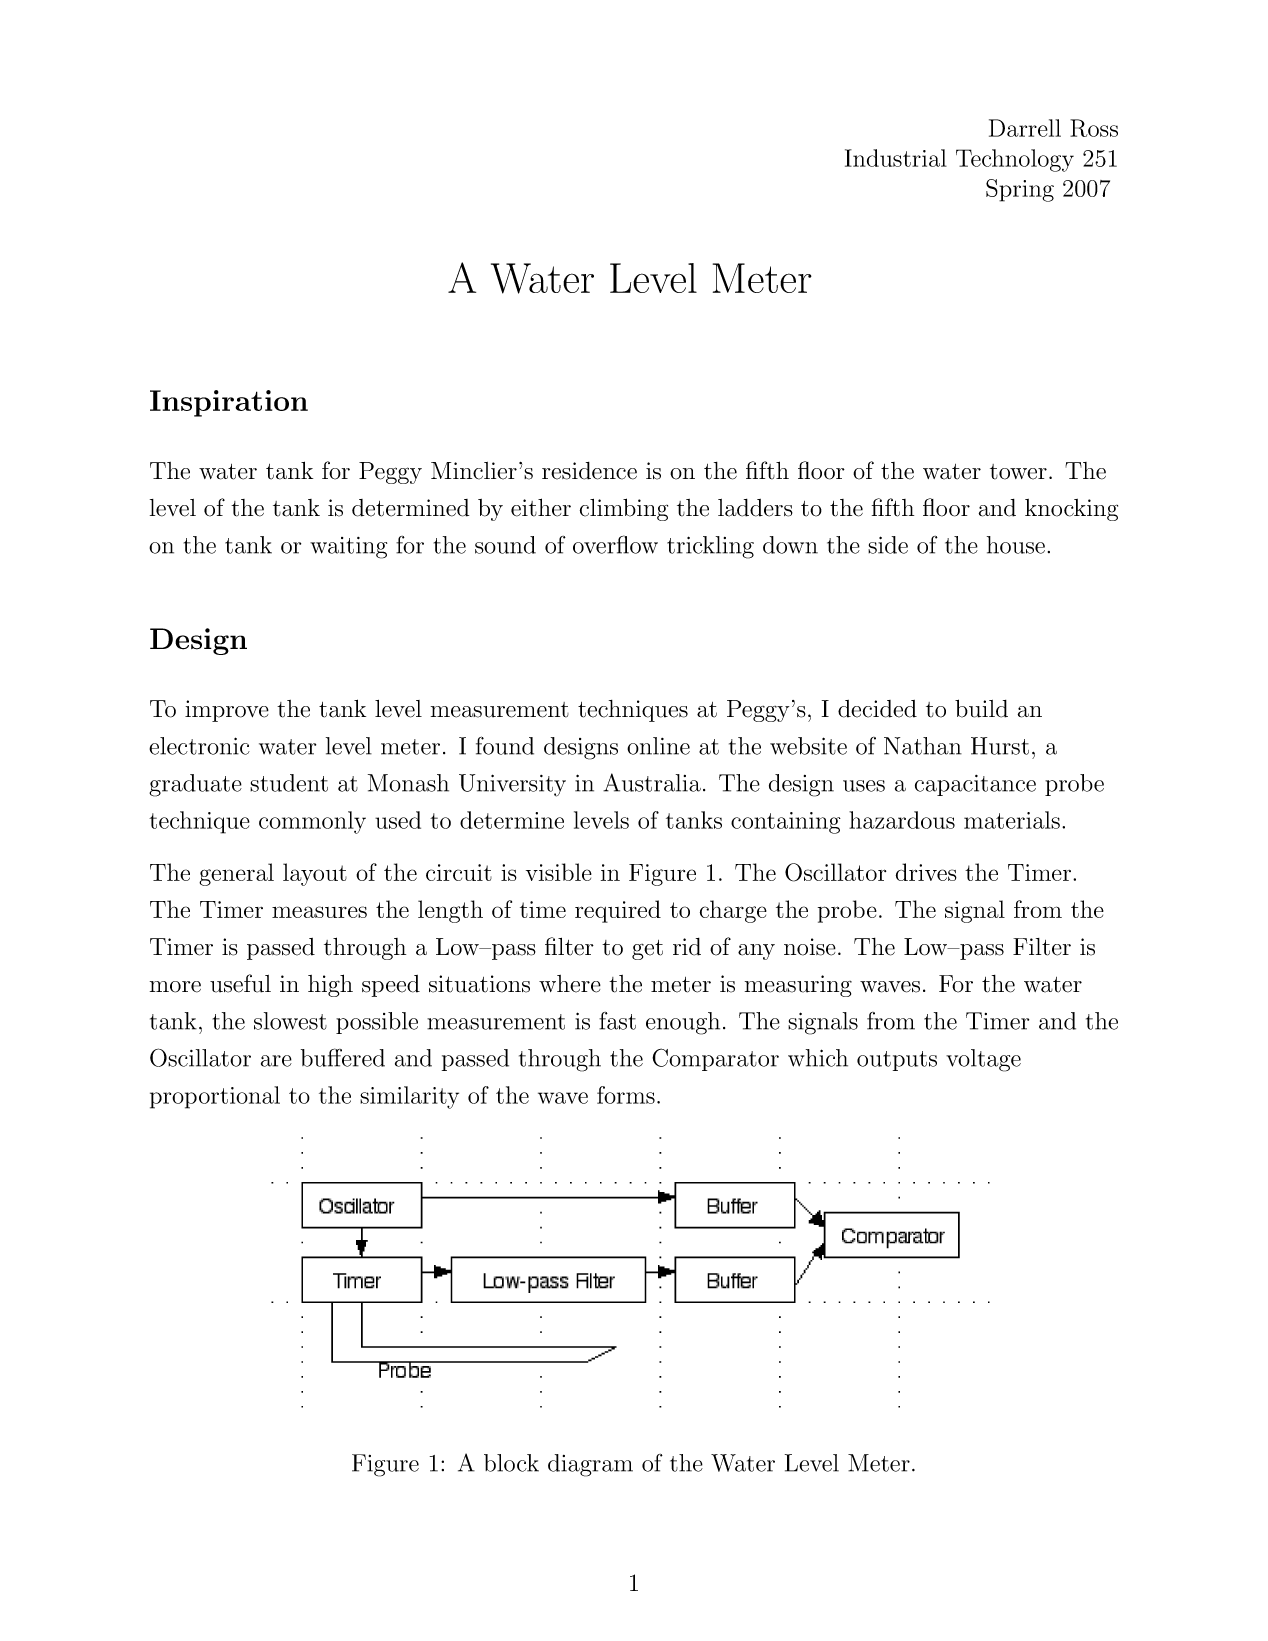 The width and height of the screenshot is (1268, 1641). I want to click on proportional, so click(215, 1097).
